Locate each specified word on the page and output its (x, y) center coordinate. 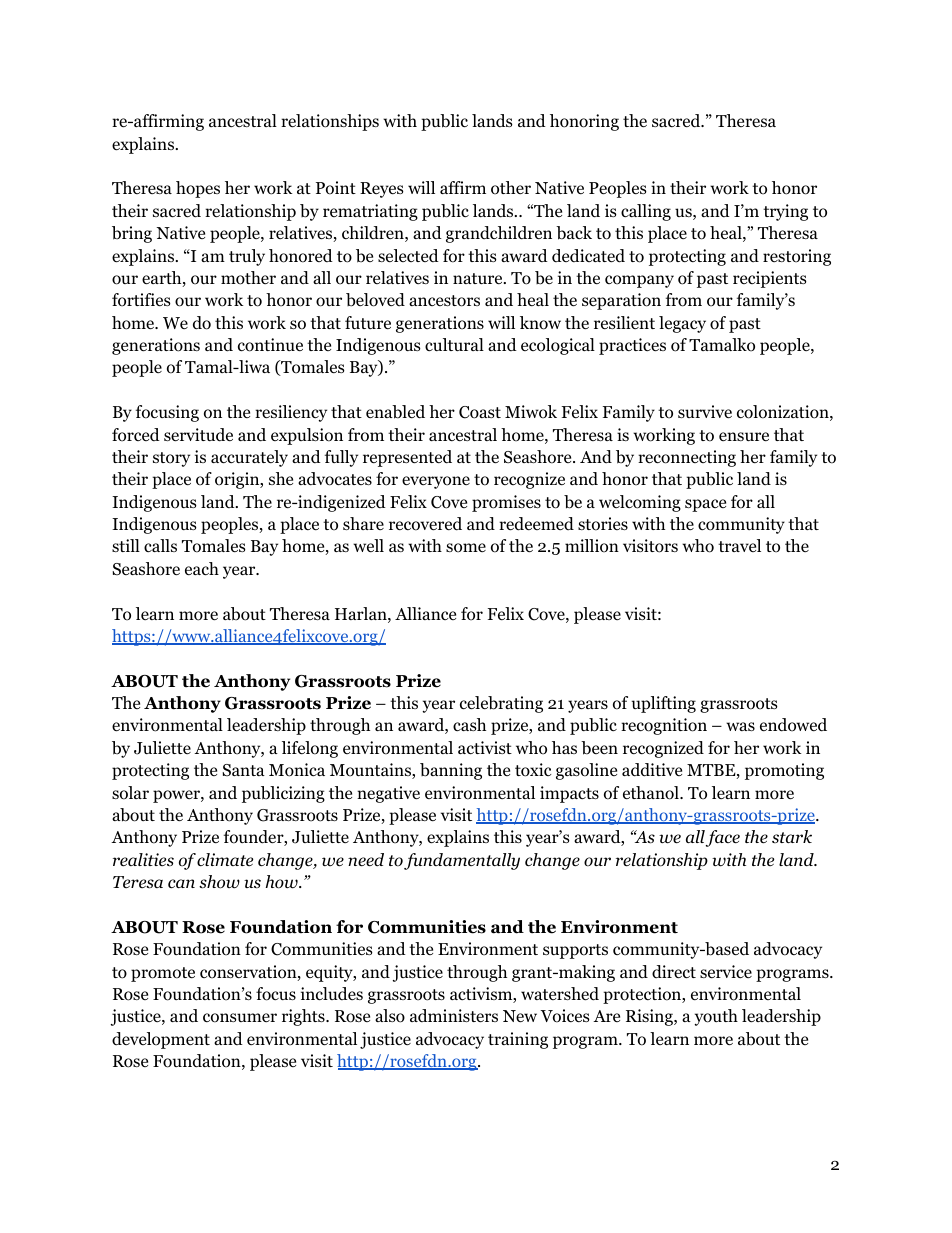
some (466, 548)
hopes (198, 189)
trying (785, 212)
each (202, 569)
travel (739, 545)
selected (408, 255)
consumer (240, 1018)
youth (716, 1017)
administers (454, 1016)
